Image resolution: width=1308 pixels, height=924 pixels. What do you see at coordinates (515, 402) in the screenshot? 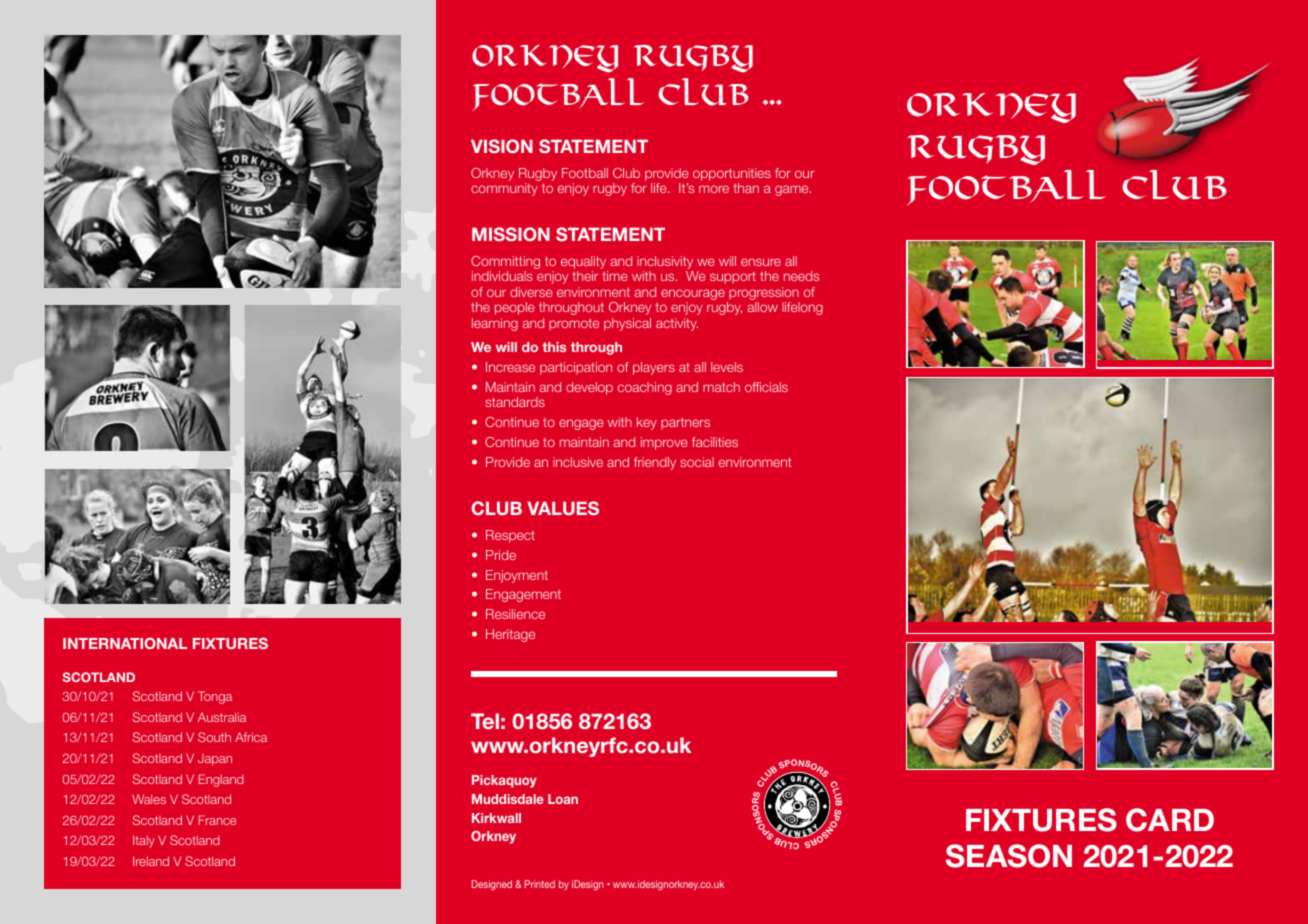
I see `standards` at bounding box center [515, 402].
